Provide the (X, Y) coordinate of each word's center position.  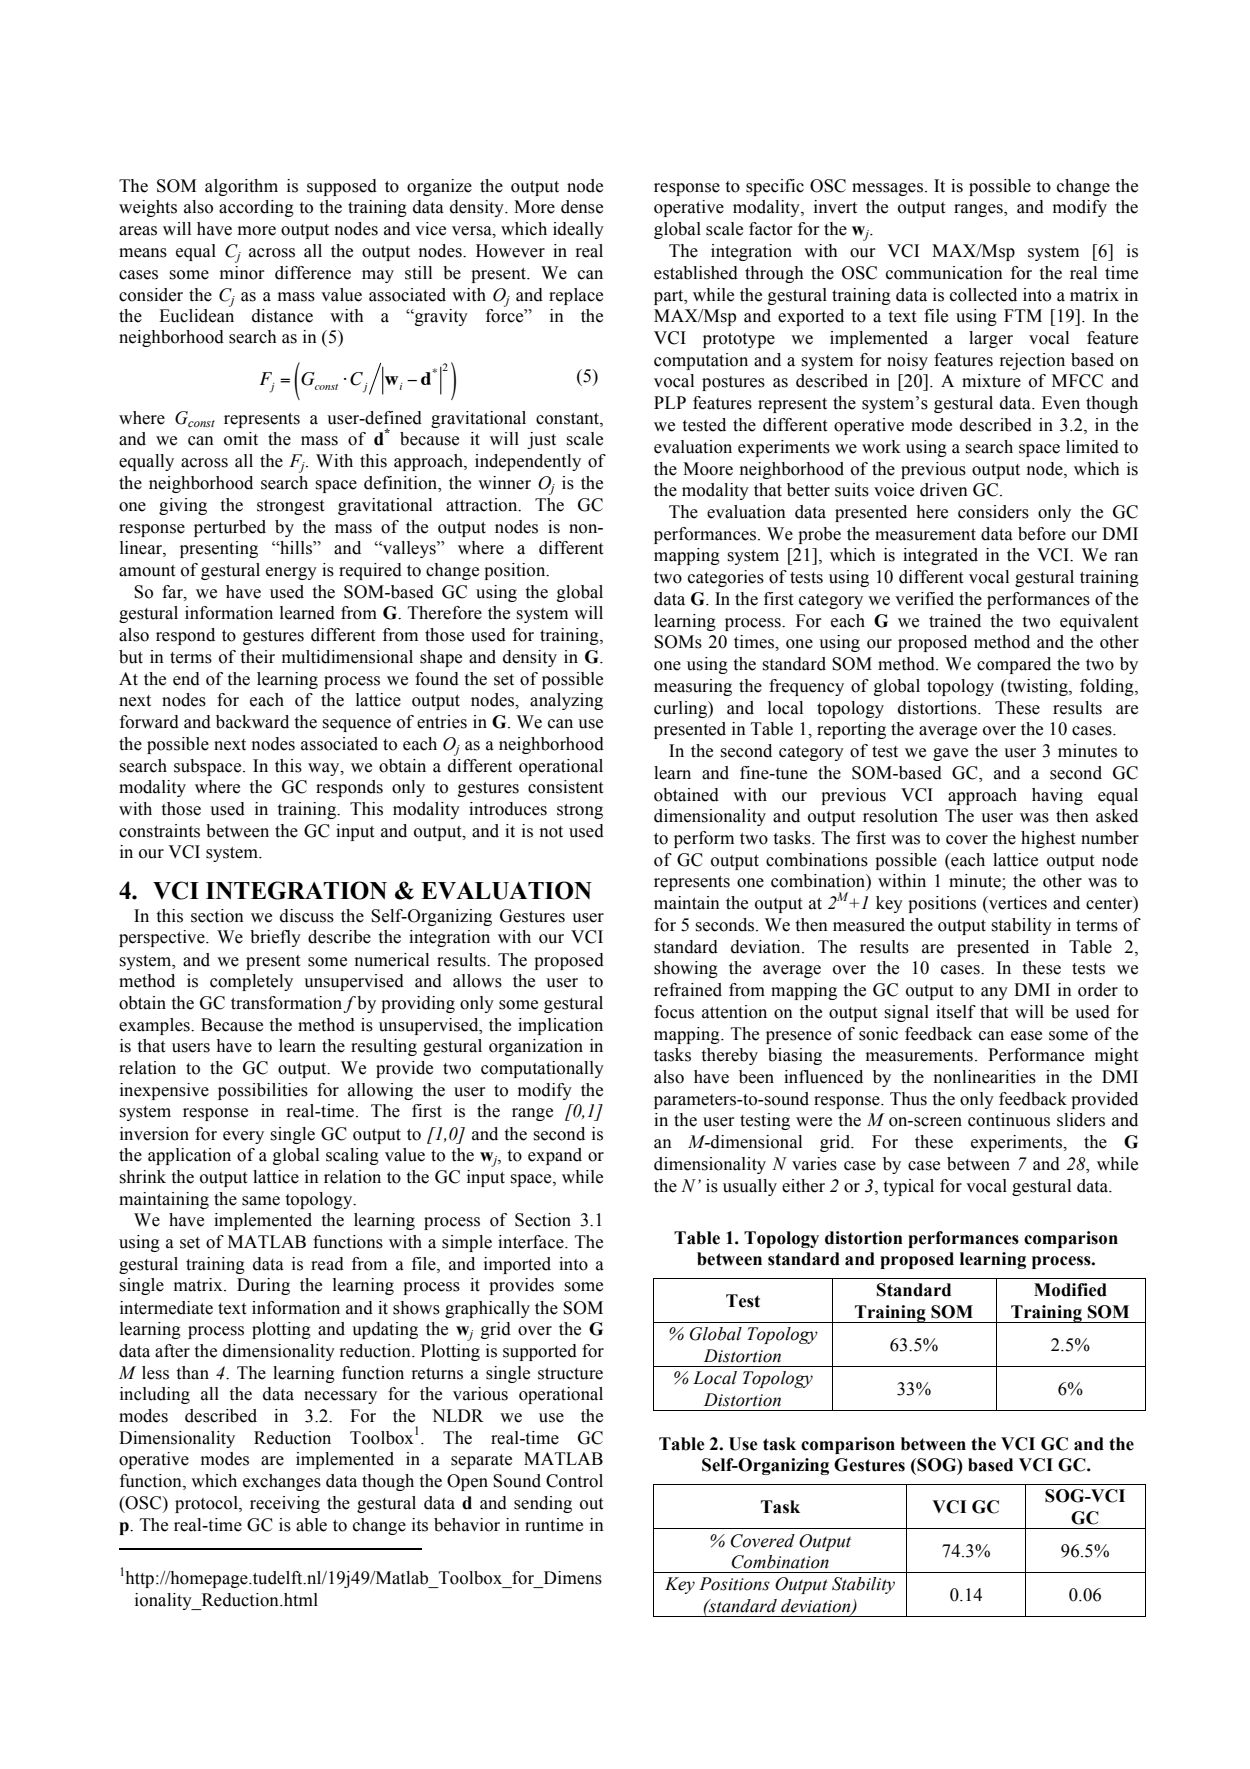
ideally (578, 230)
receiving (285, 1504)
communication (944, 273)
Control (574, 1481)
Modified (1070, 1290)
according (256, 208)
